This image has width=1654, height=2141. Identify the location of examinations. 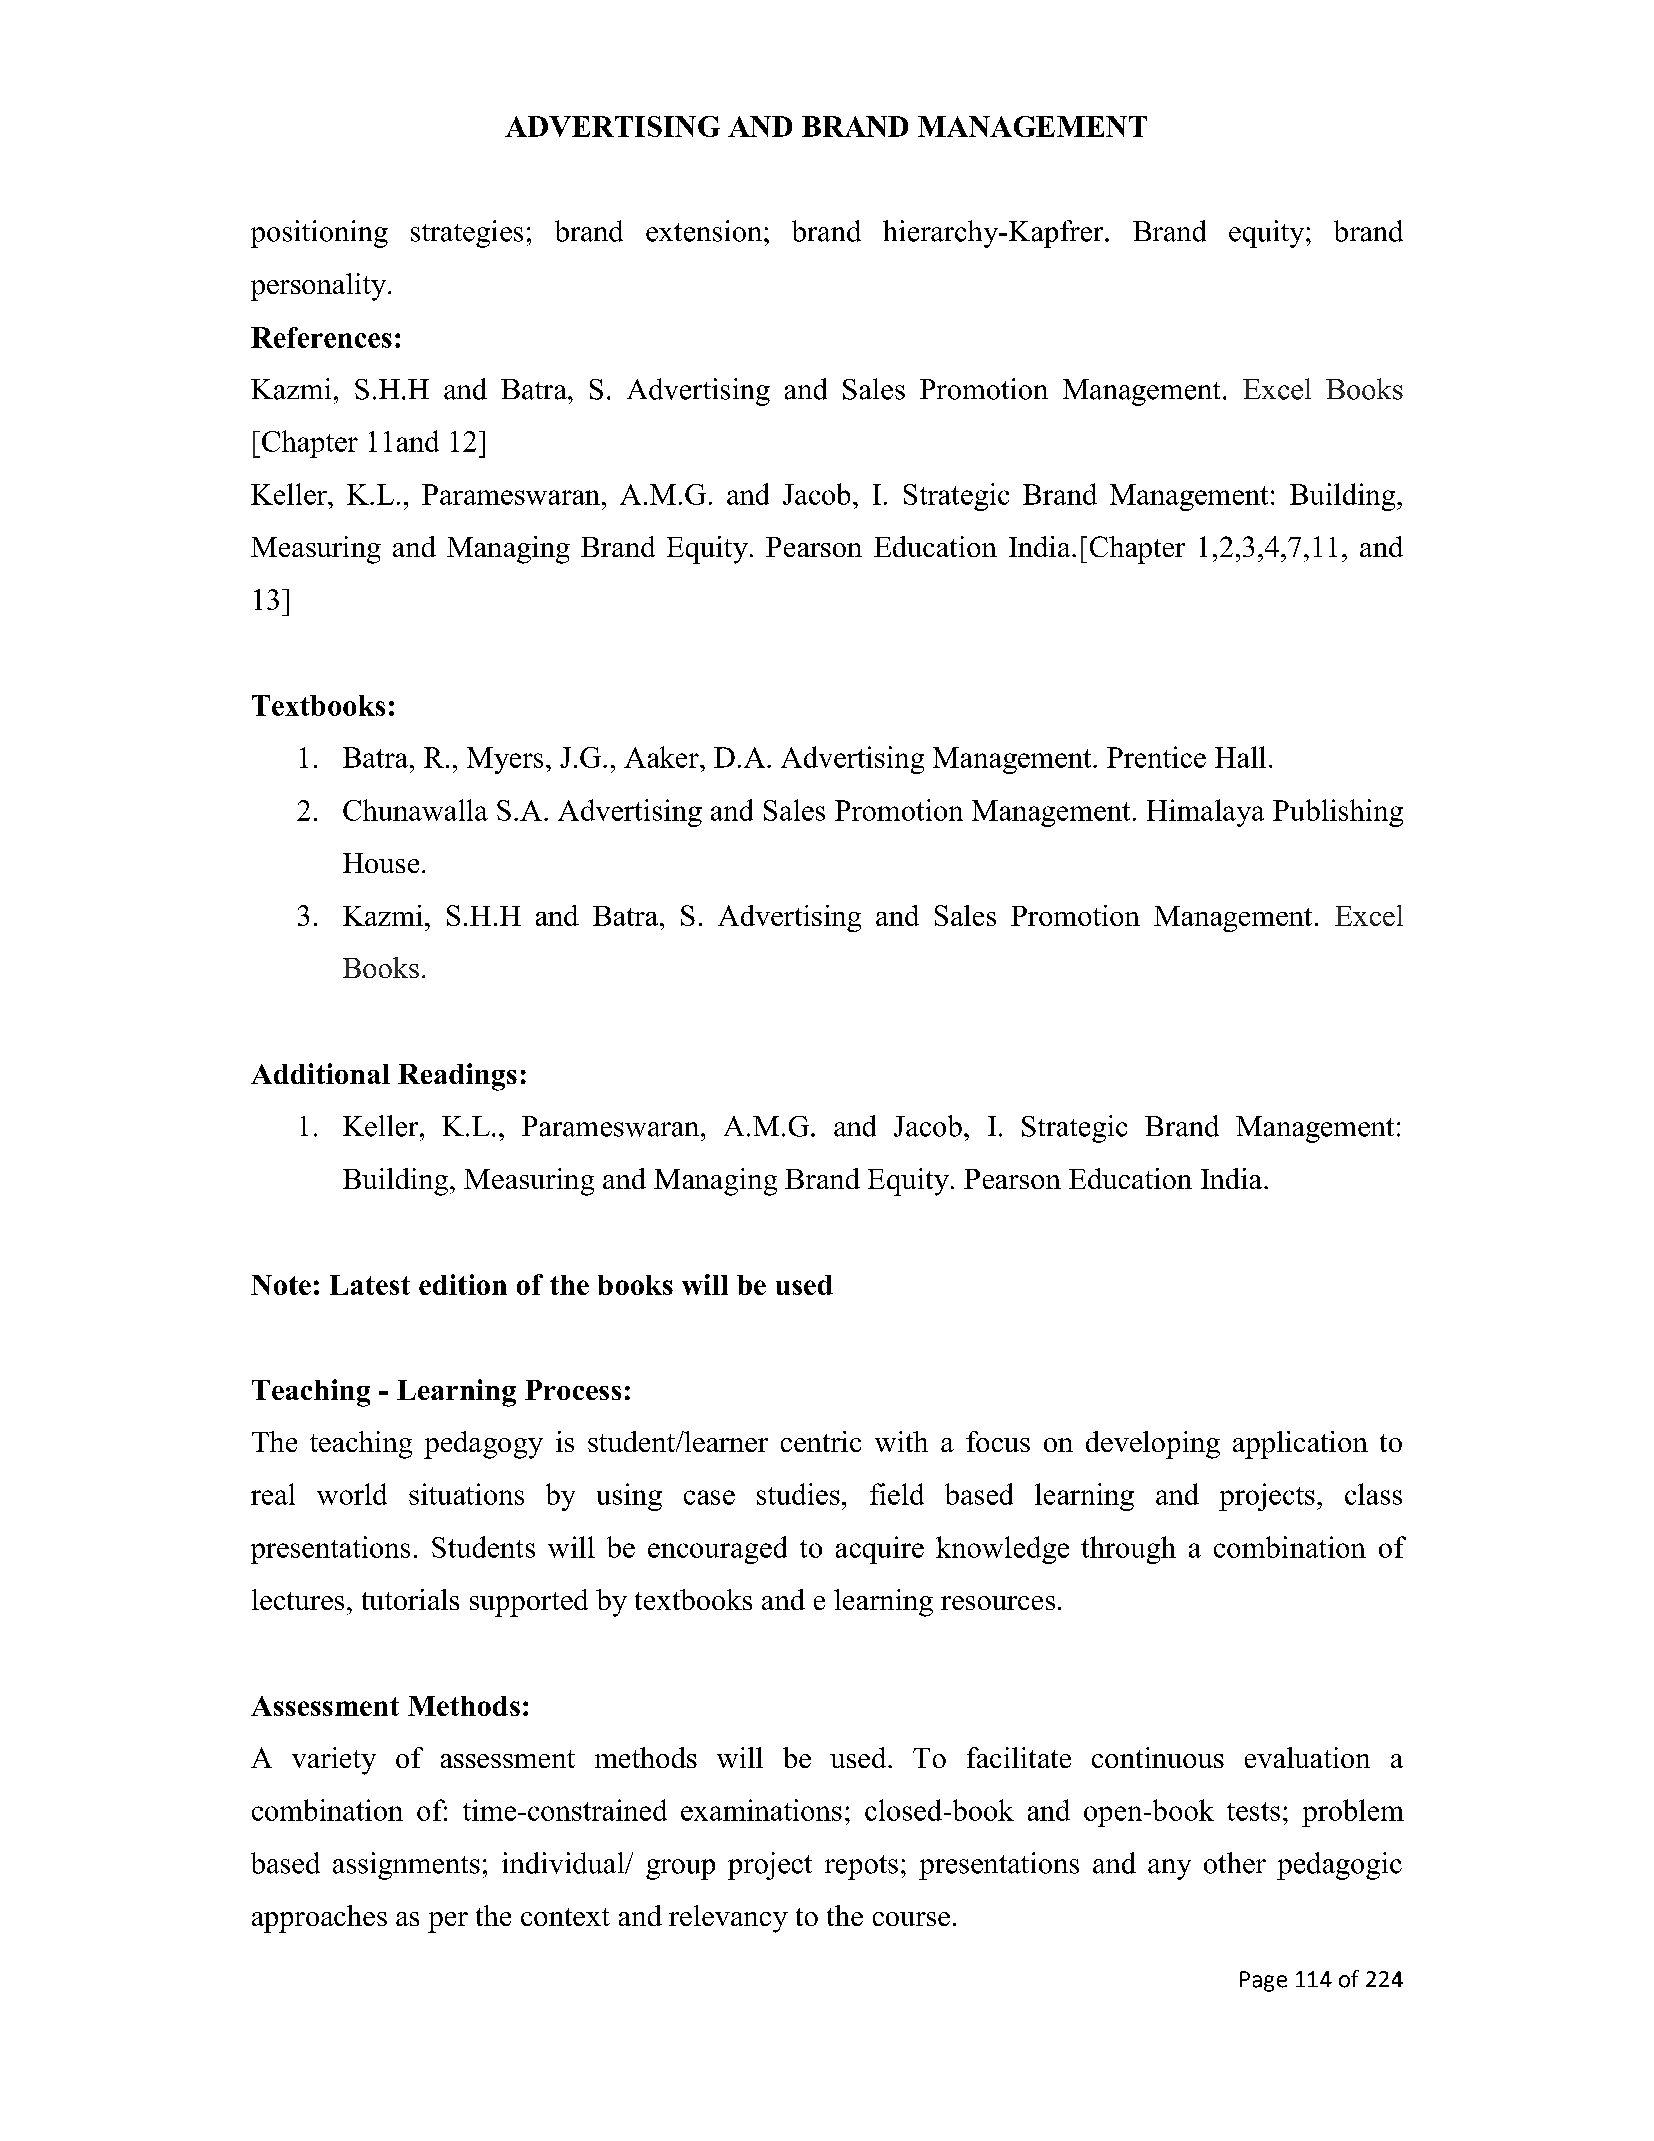
(761, 1810).
